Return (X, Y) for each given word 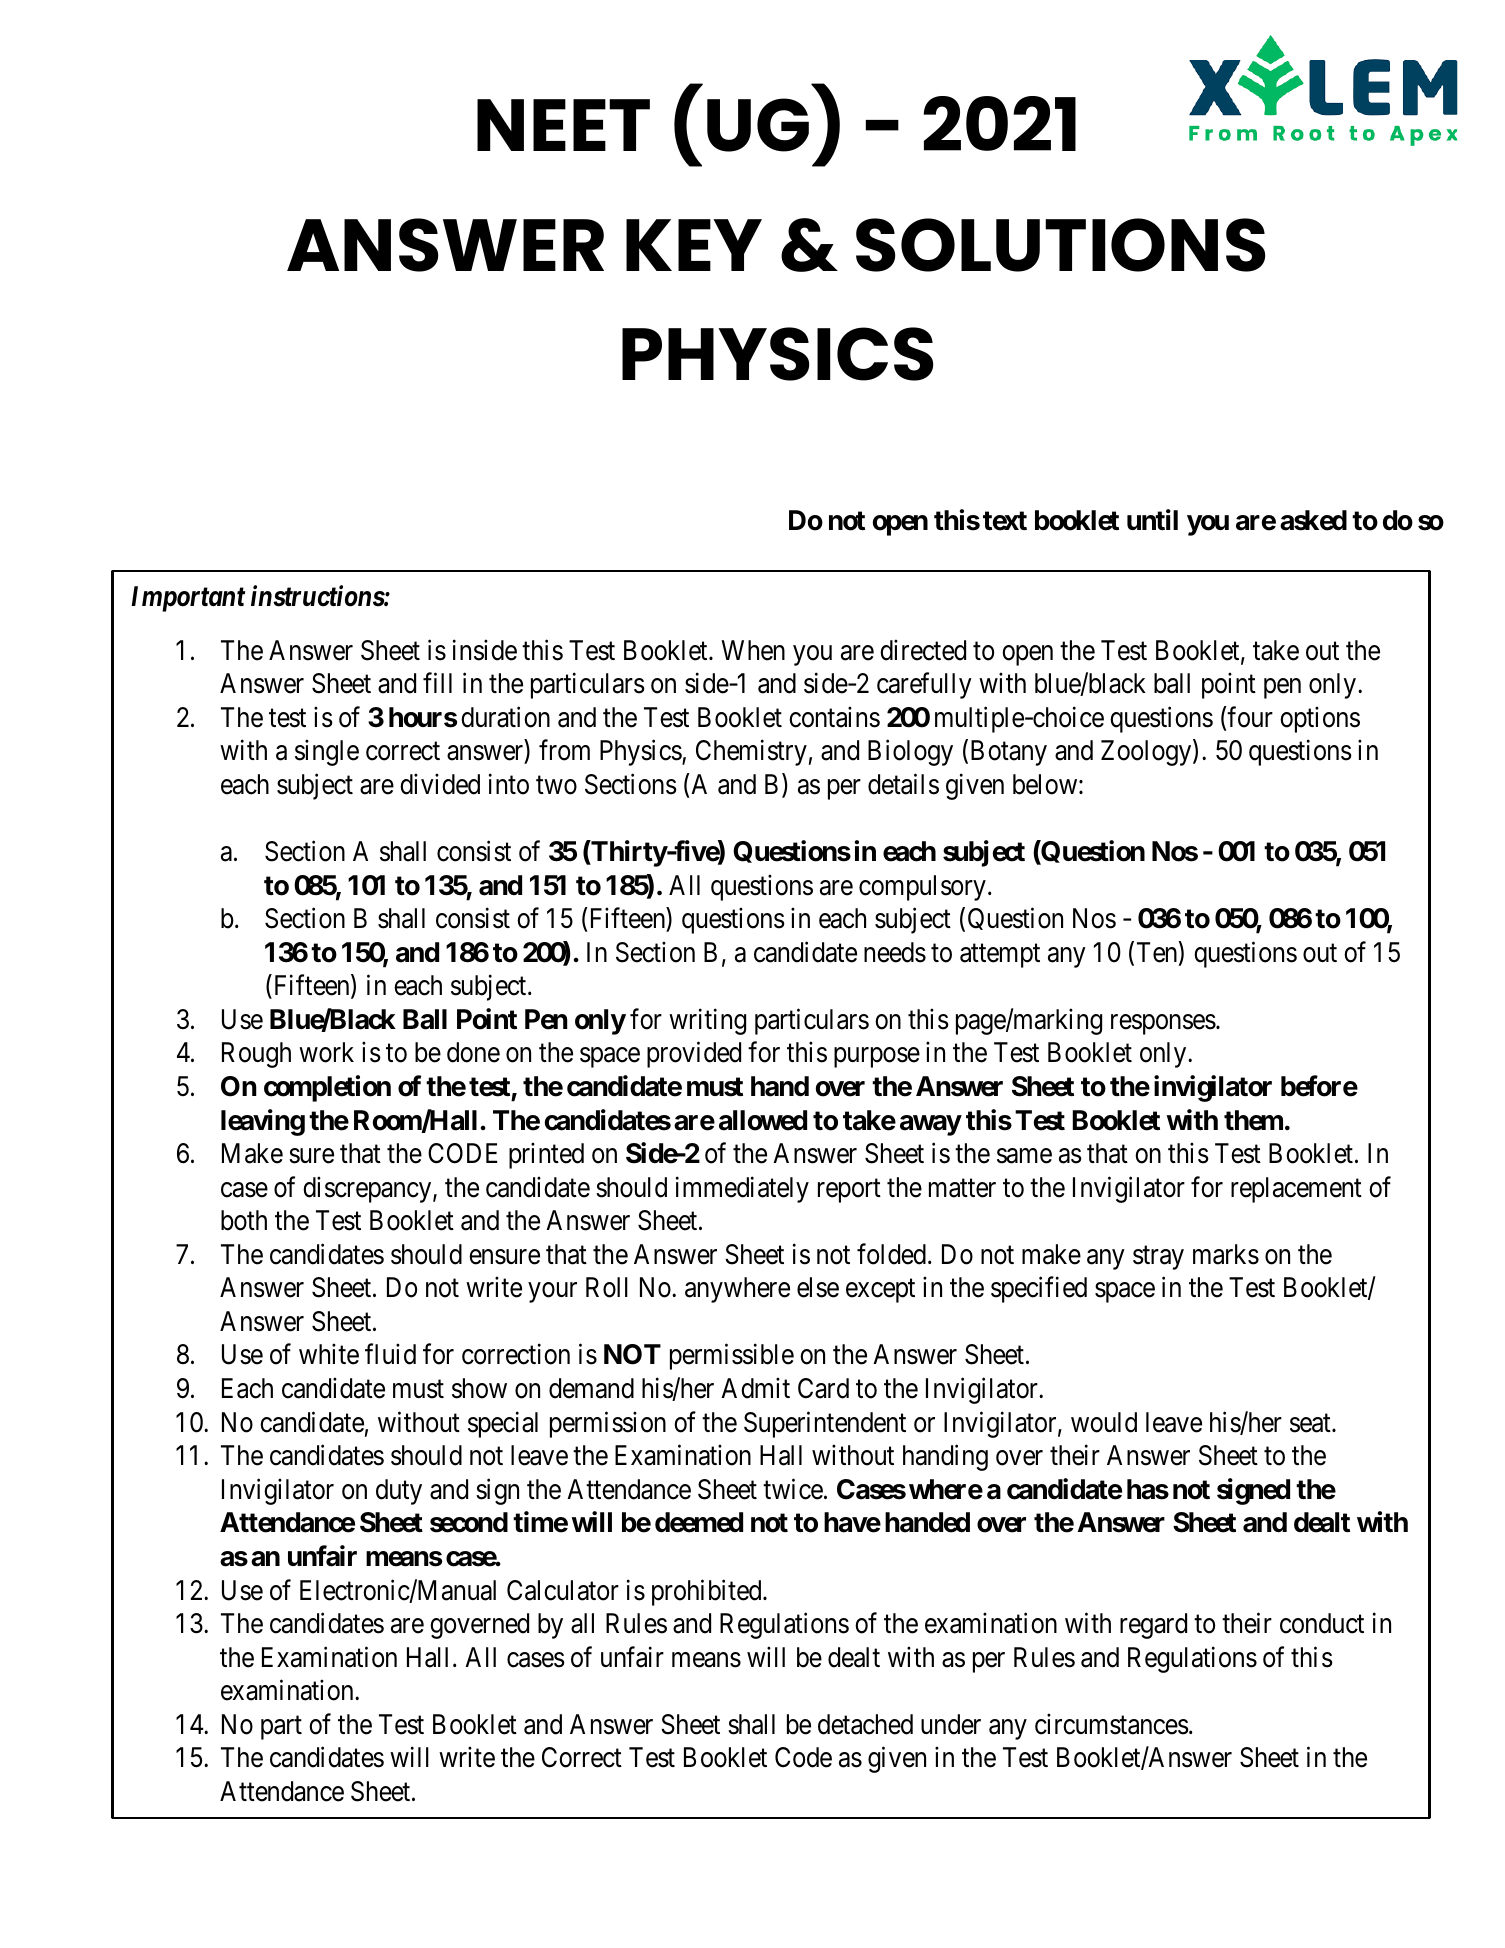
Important (188, 599)
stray (1158, 1258)
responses (1163, 1024)
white (329, 1354)
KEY (694, 245)
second (469, 1522)
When (753, 650)
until (1152, 519)
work (326, 1052)
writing (707, 1021)
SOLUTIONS (1060, 245)
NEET (563, 125)
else (818, 1287)
